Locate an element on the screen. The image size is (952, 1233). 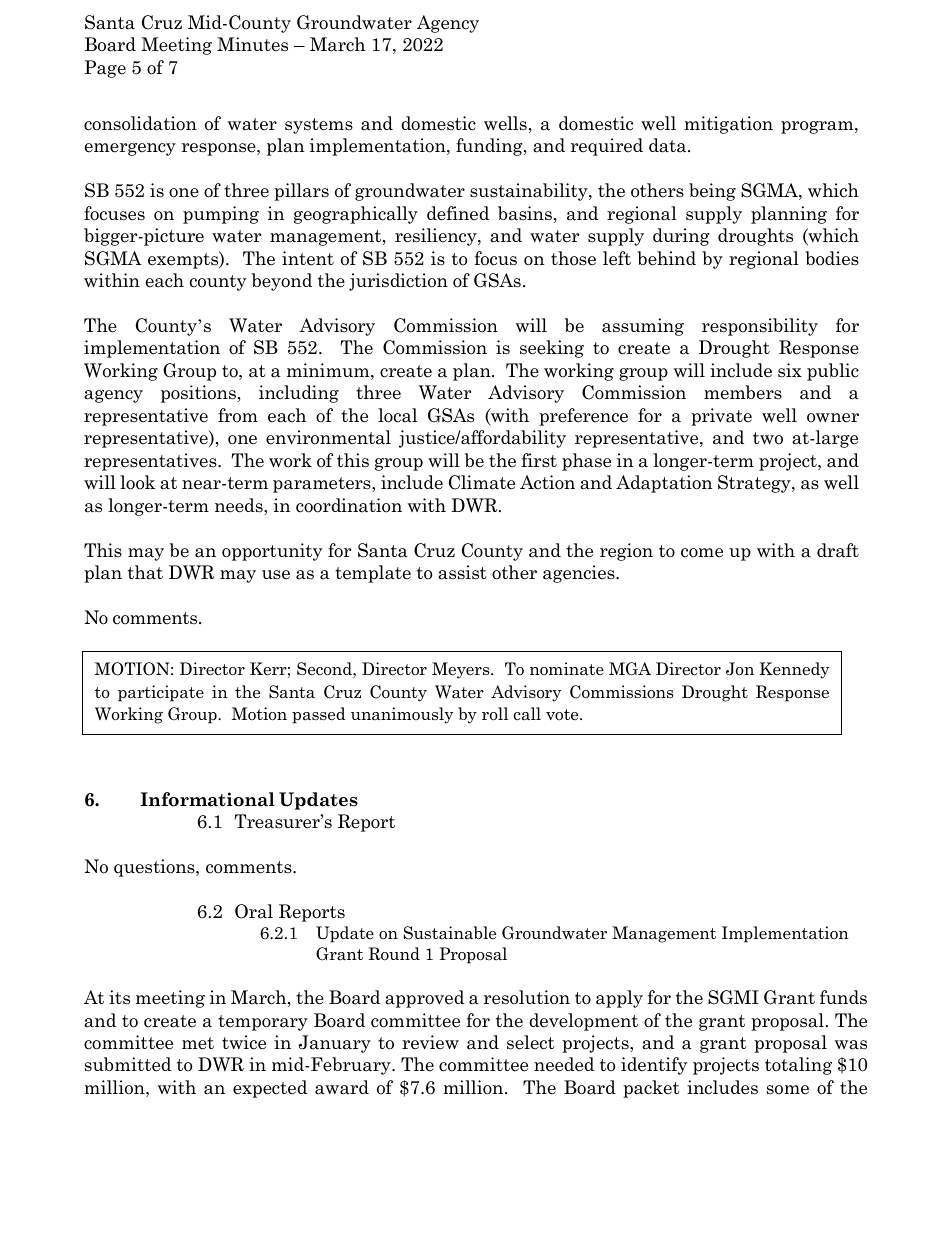
mitigation is located at coordinates (728, 125).
